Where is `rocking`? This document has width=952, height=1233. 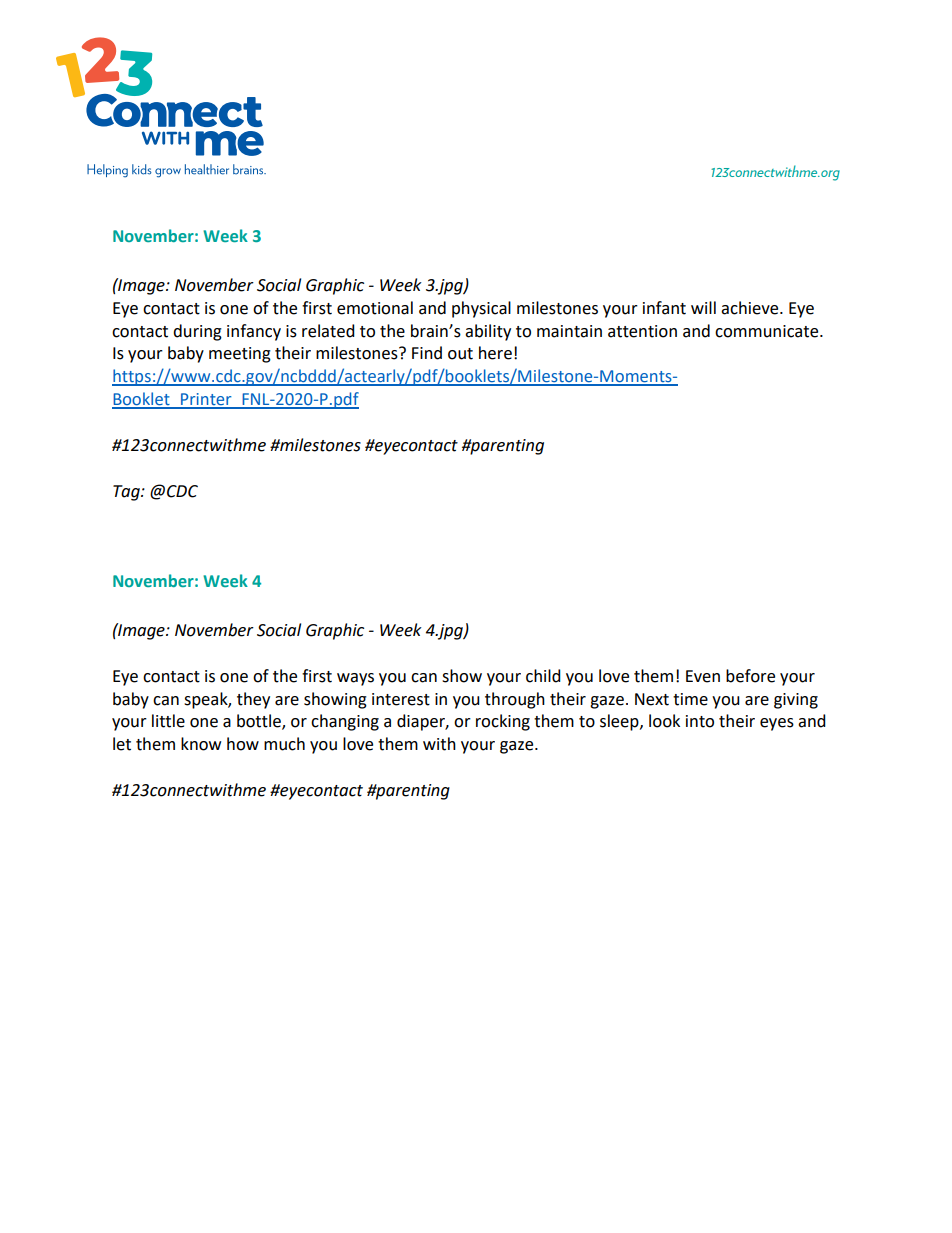
rocking is located at coordinates (503, 722).
